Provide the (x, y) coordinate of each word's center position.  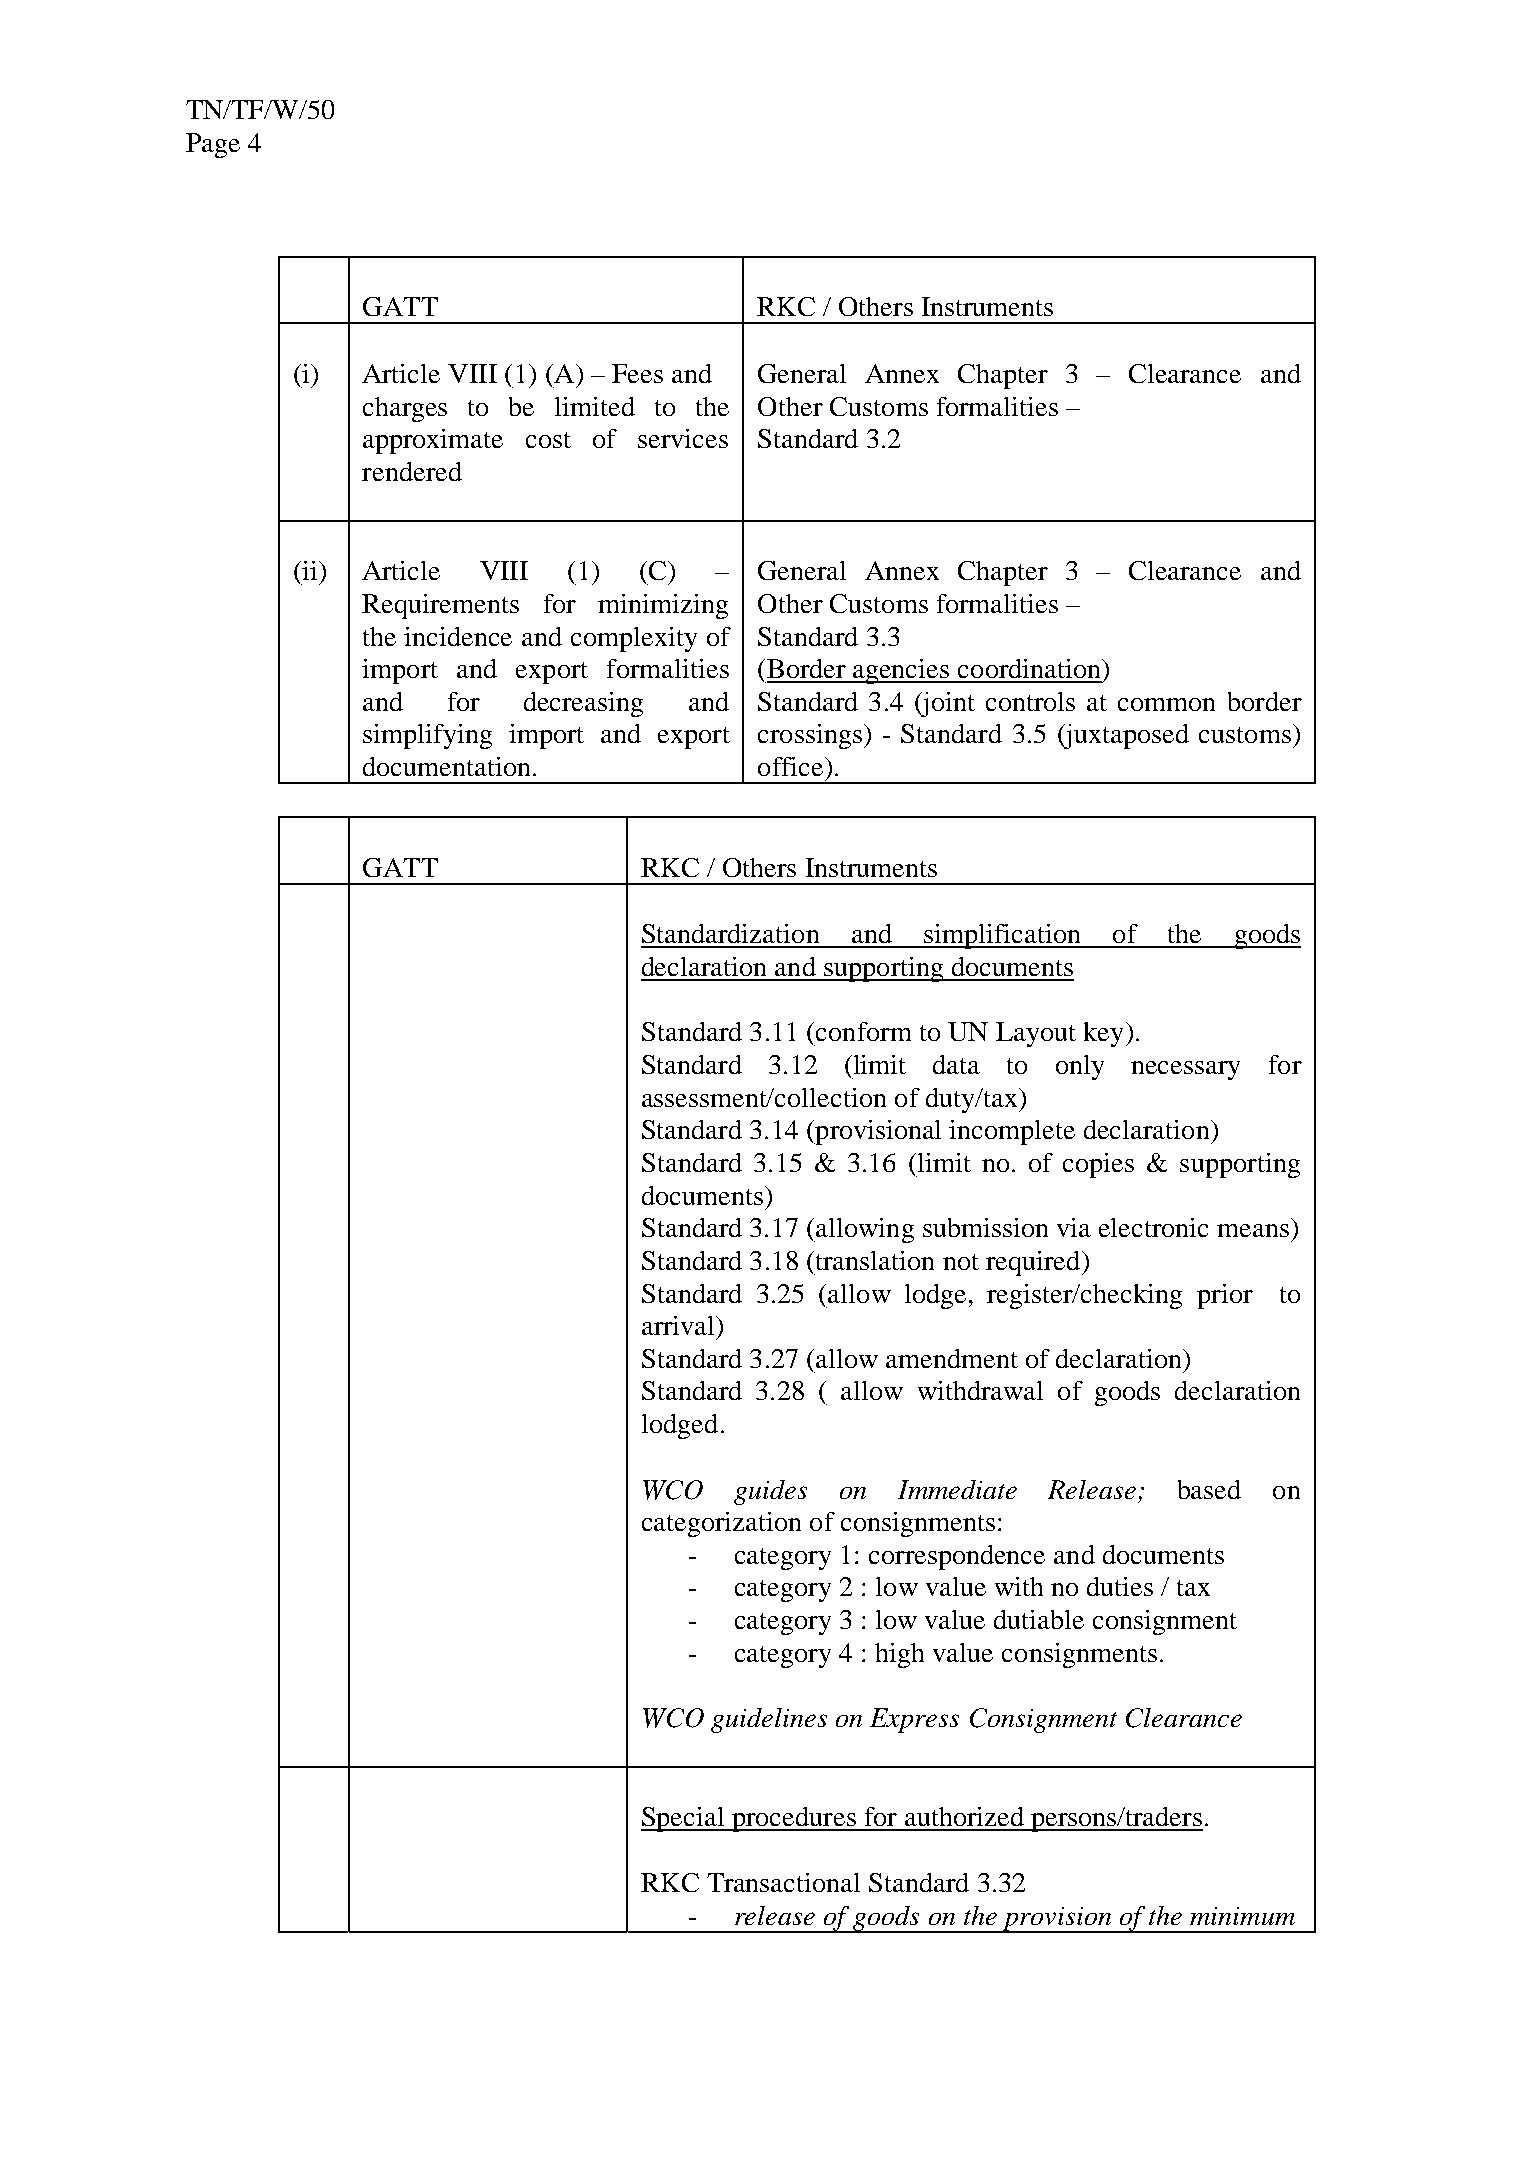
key (1103, 1034)
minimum (1242, 1916)
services (683, 438)
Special (684, 1819)
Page (213, 145)
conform (863, 1031)
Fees (637, 373)
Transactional (783, 1882)
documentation (446, 766)
